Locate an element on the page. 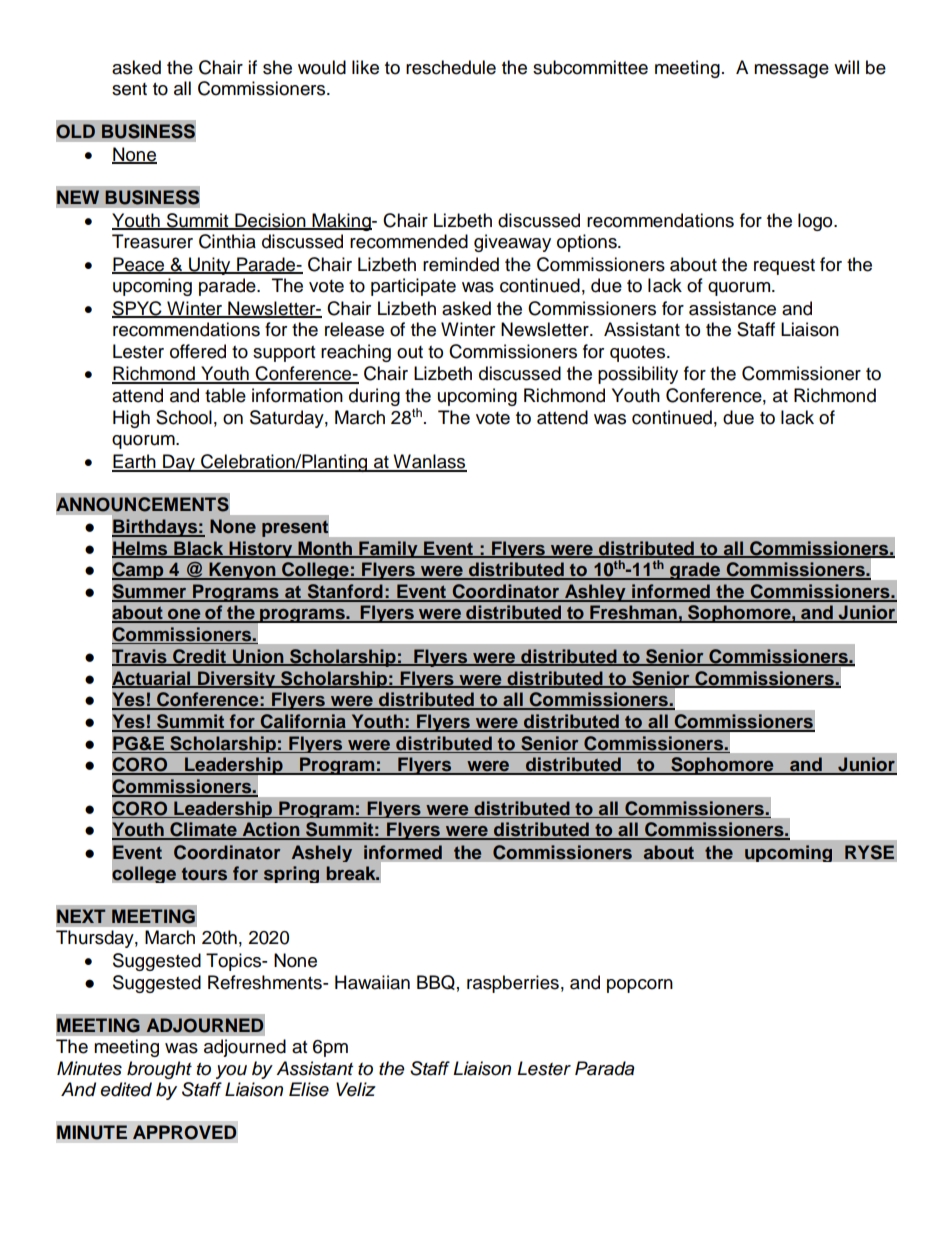  APPROVED is located at coordinates (184, 1132).
